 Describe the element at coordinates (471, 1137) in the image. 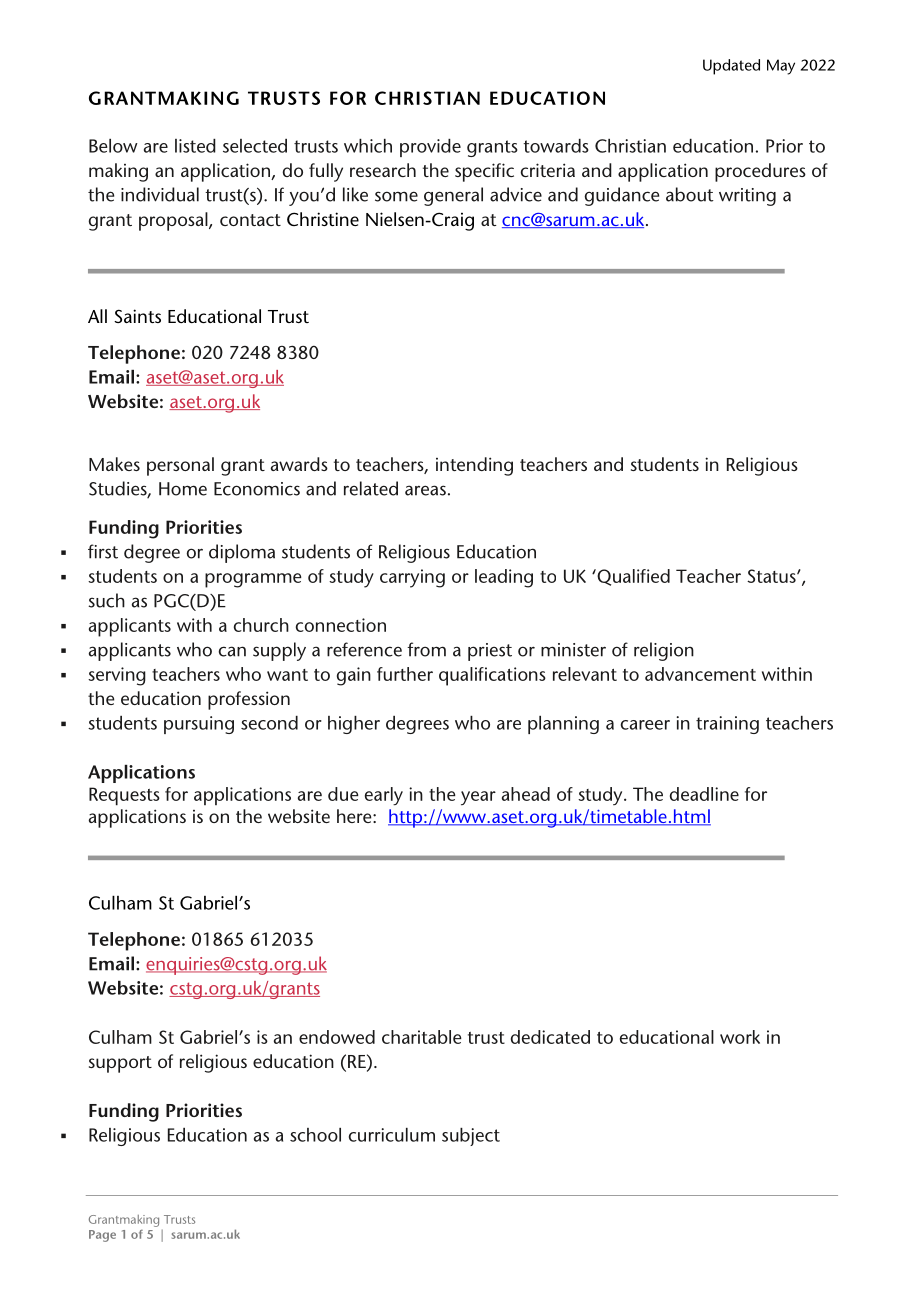

I see `subject` at that location.
